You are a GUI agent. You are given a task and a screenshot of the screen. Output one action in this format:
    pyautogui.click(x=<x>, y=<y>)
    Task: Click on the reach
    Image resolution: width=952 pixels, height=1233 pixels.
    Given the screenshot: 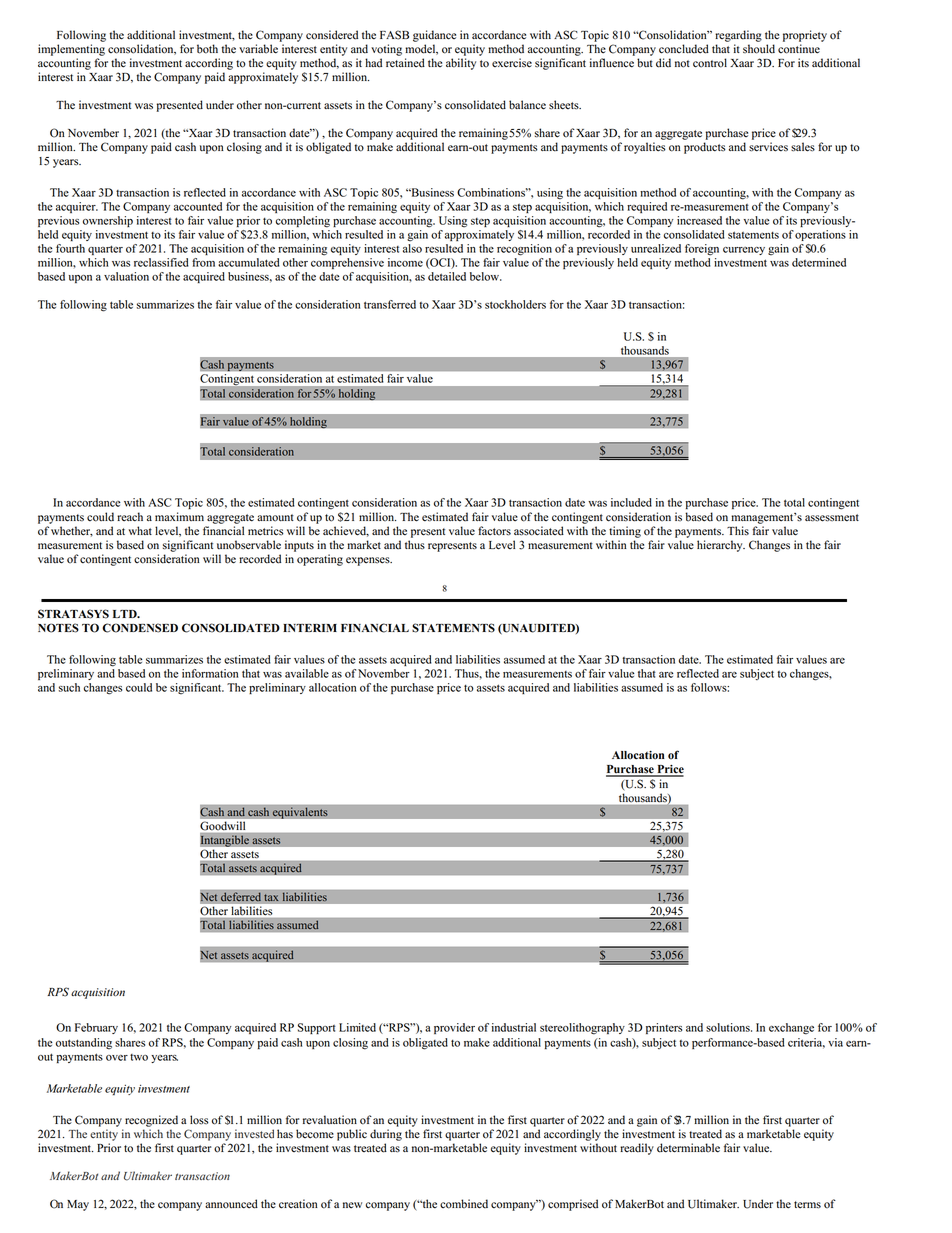 What is the action you would take?
    pyautogui.click(x=130, y=517)
